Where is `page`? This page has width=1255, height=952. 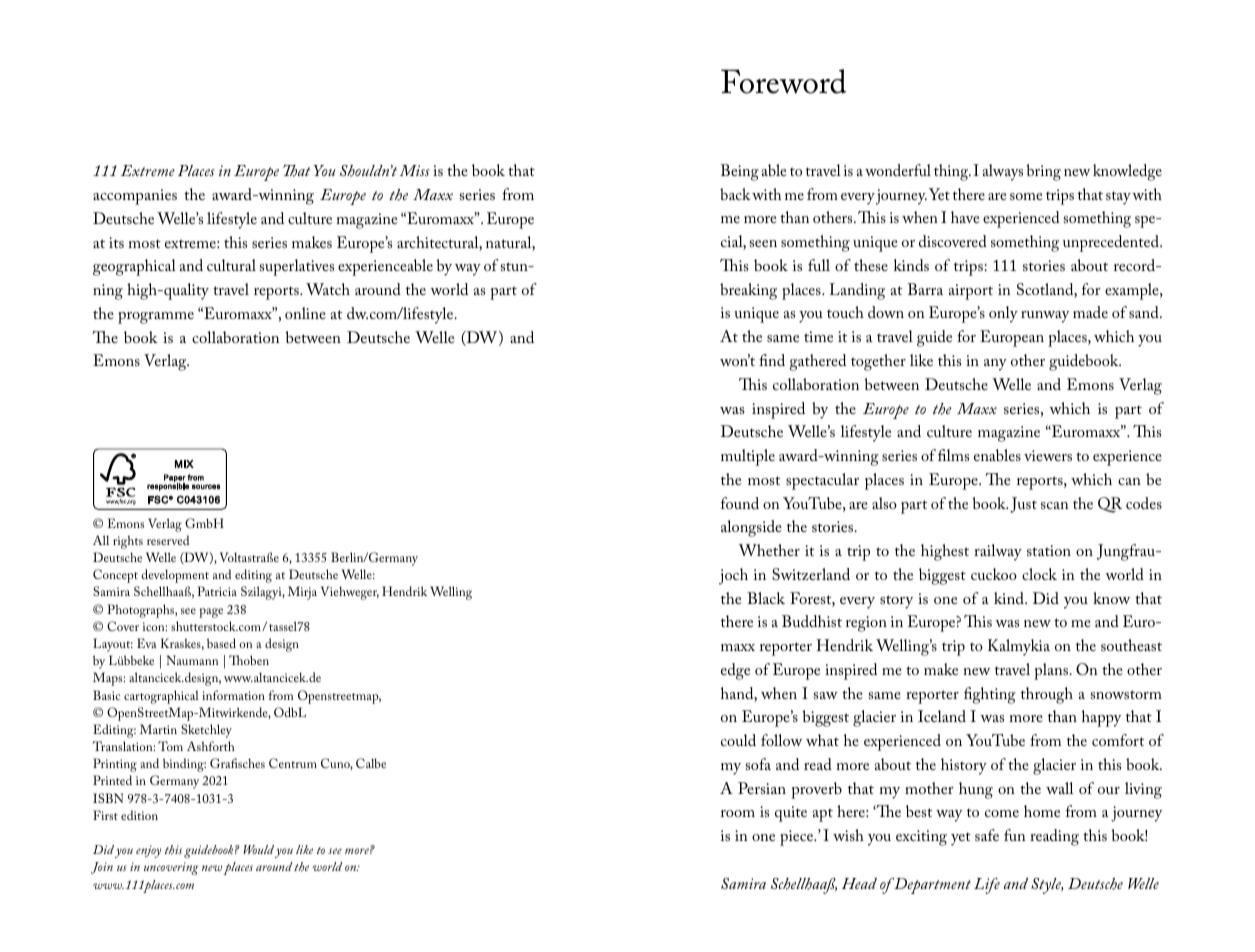 page is located at coordinates (211, 613).
